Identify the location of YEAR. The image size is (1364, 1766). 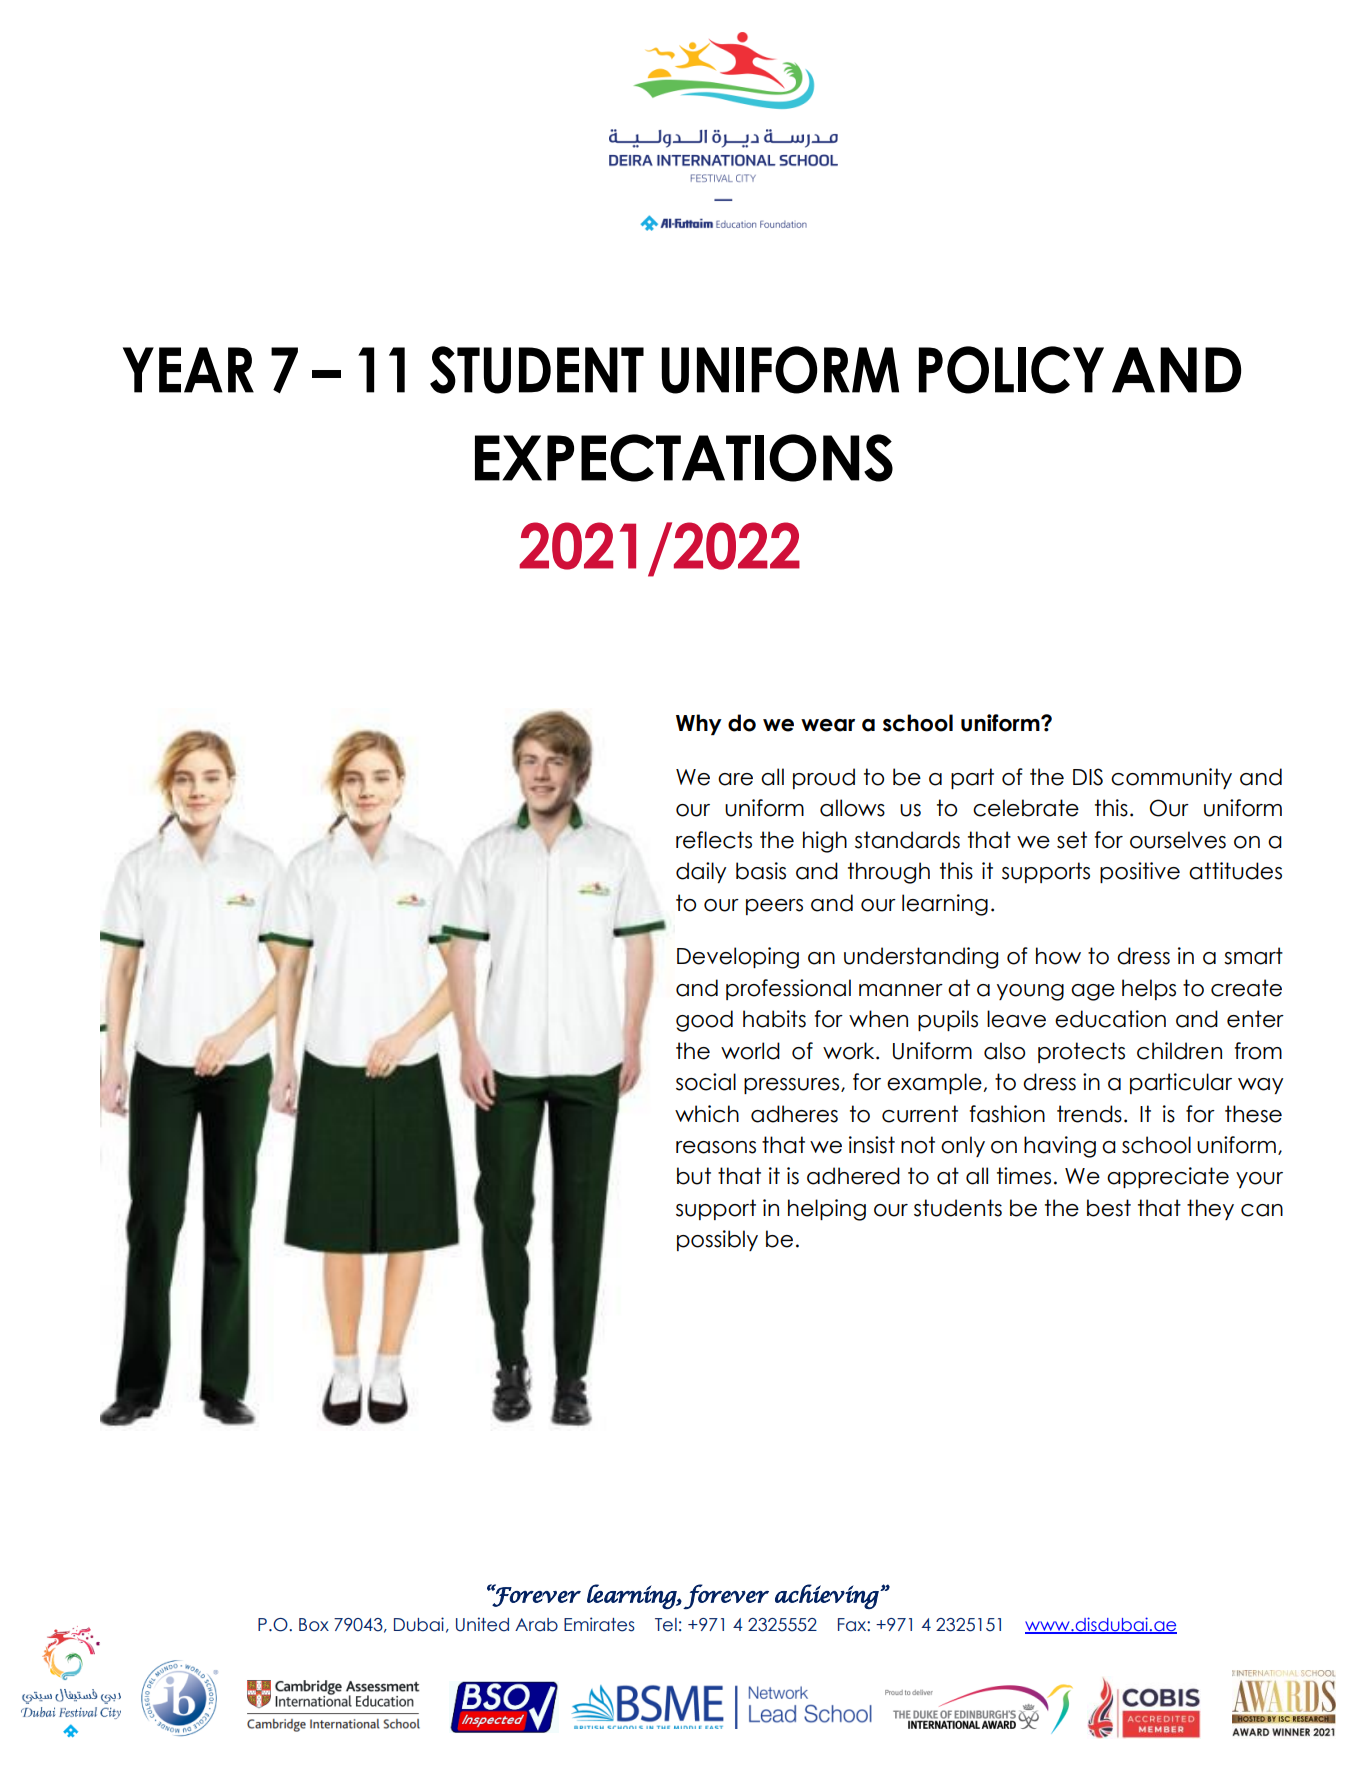
(188, 370).
